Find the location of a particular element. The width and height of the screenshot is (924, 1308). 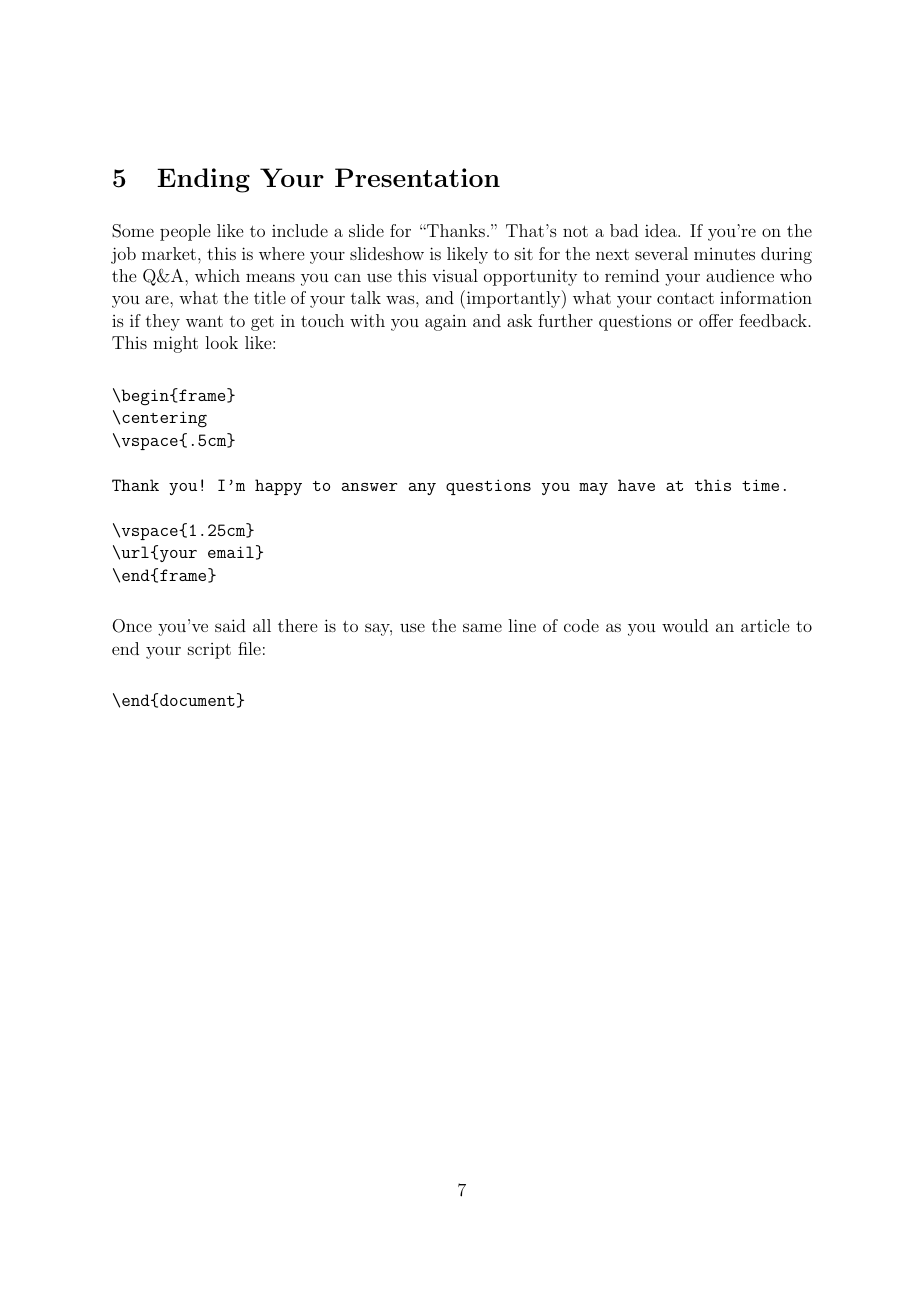

any is located at coordinates (422, 489).
